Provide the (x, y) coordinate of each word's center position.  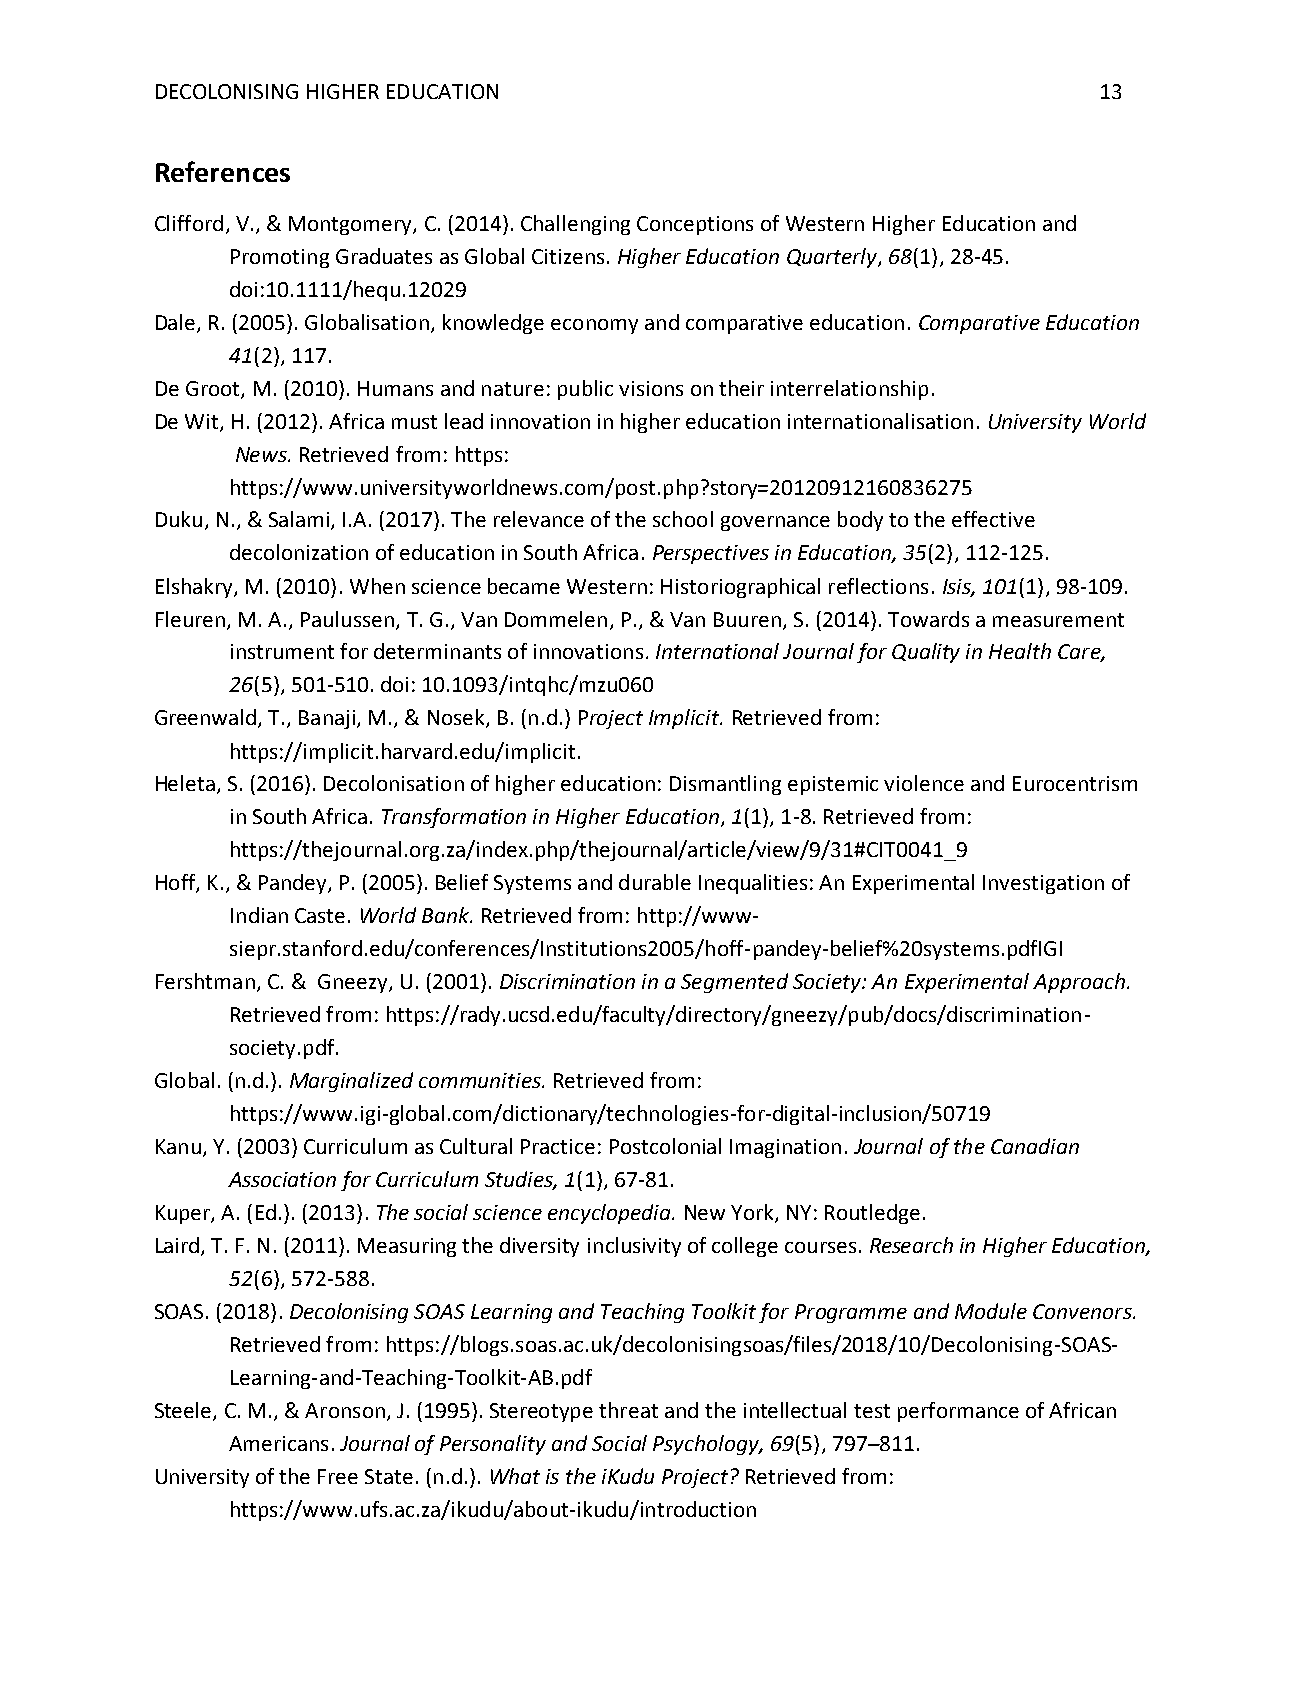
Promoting (280, 258)
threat (628, 1410)
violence (924, 783)
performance (958, 1412)
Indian (259, 915)
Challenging (575, 225)
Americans (278, 1443)
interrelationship (849, 390)
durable (655, 882)
